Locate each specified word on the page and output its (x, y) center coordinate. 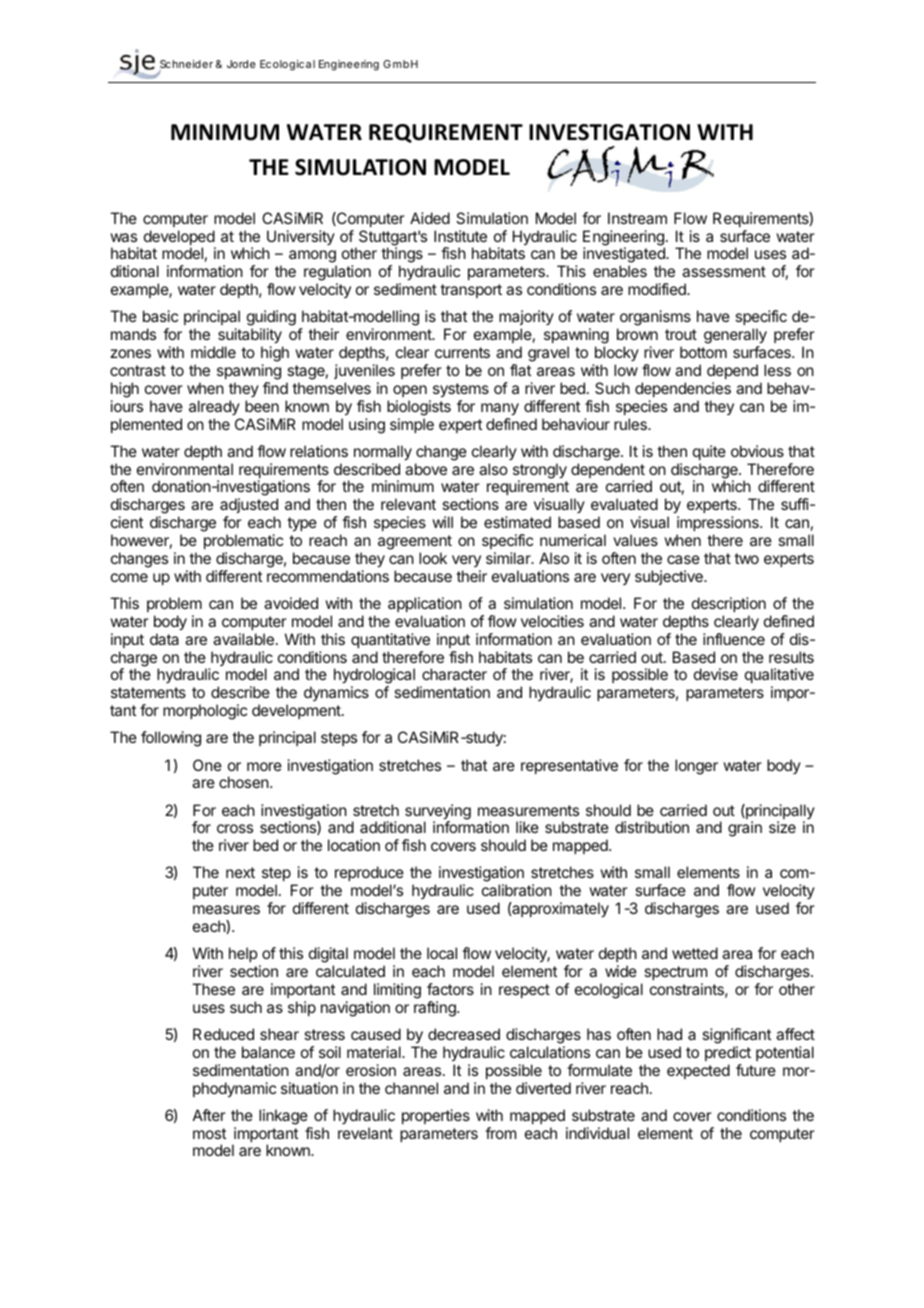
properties (436, 1116)
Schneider (186, 65)
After (209, 1115)
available (243, 639)
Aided (430, 218)
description (729, 604)
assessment (724, 271)
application (425, 604)
